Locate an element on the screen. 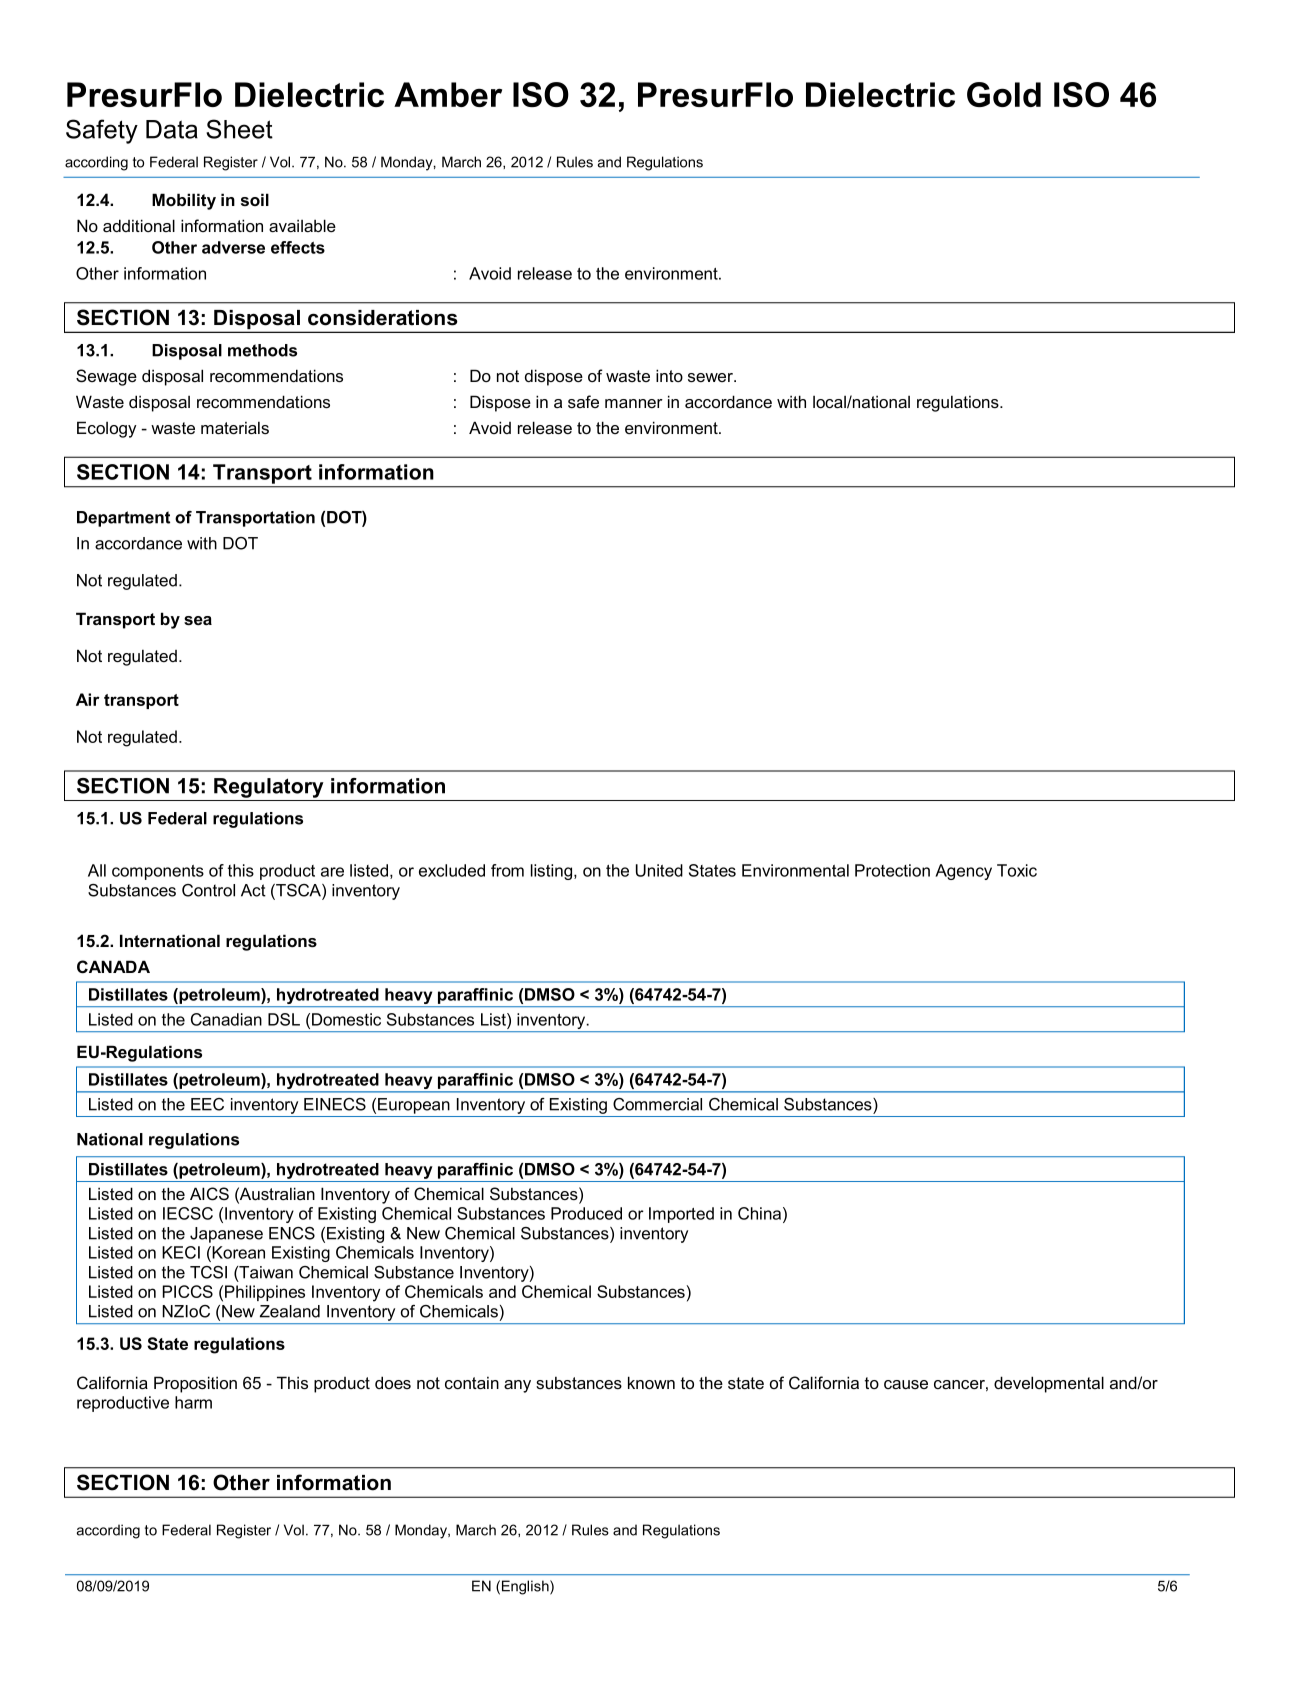 The height and width of the screenshot is (1681, 1299). Data is located at coordinates (172, 129).
